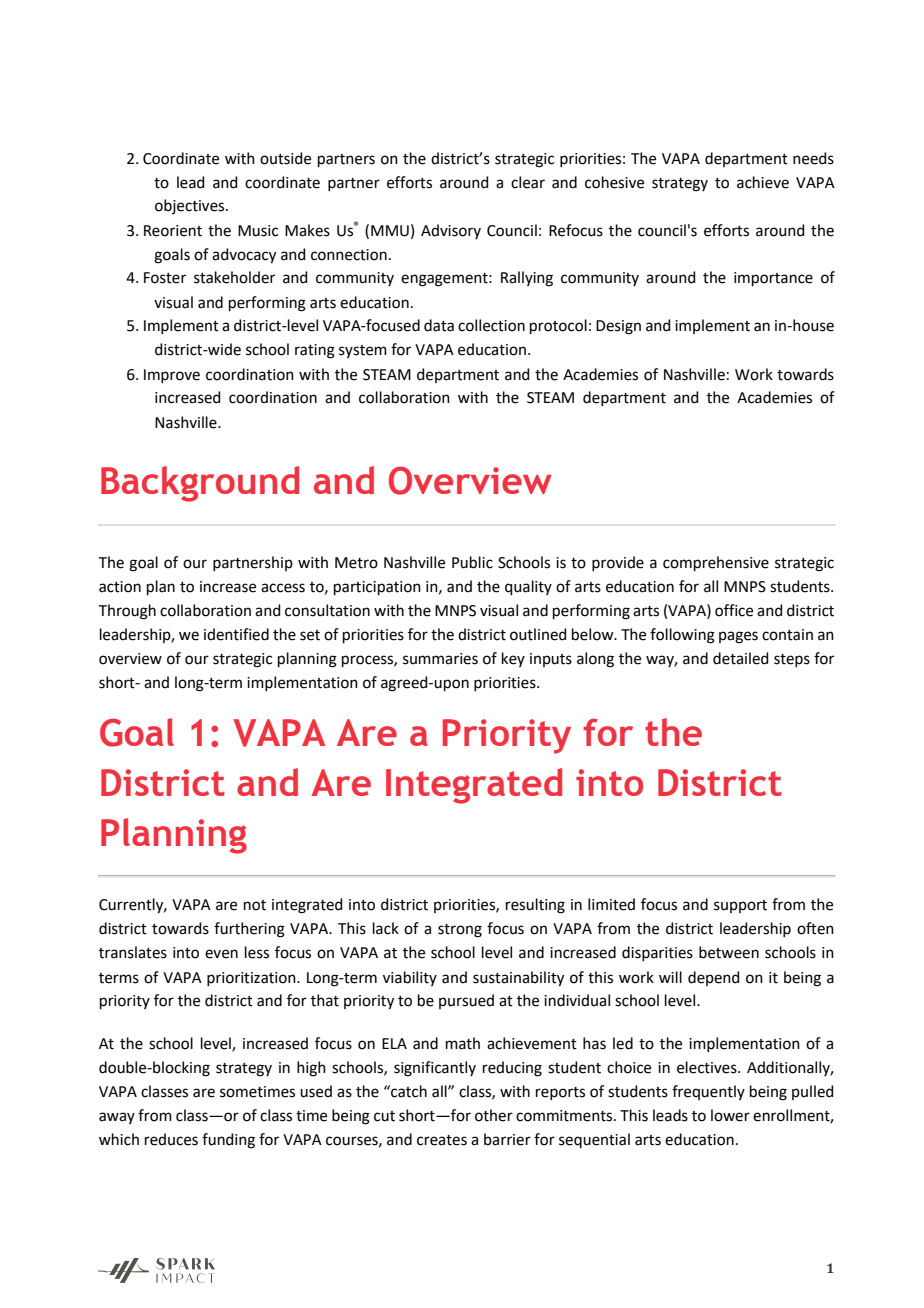  Describe the element at coordinates (741, 658) in the screenshot. I see `detailed` at that location.
